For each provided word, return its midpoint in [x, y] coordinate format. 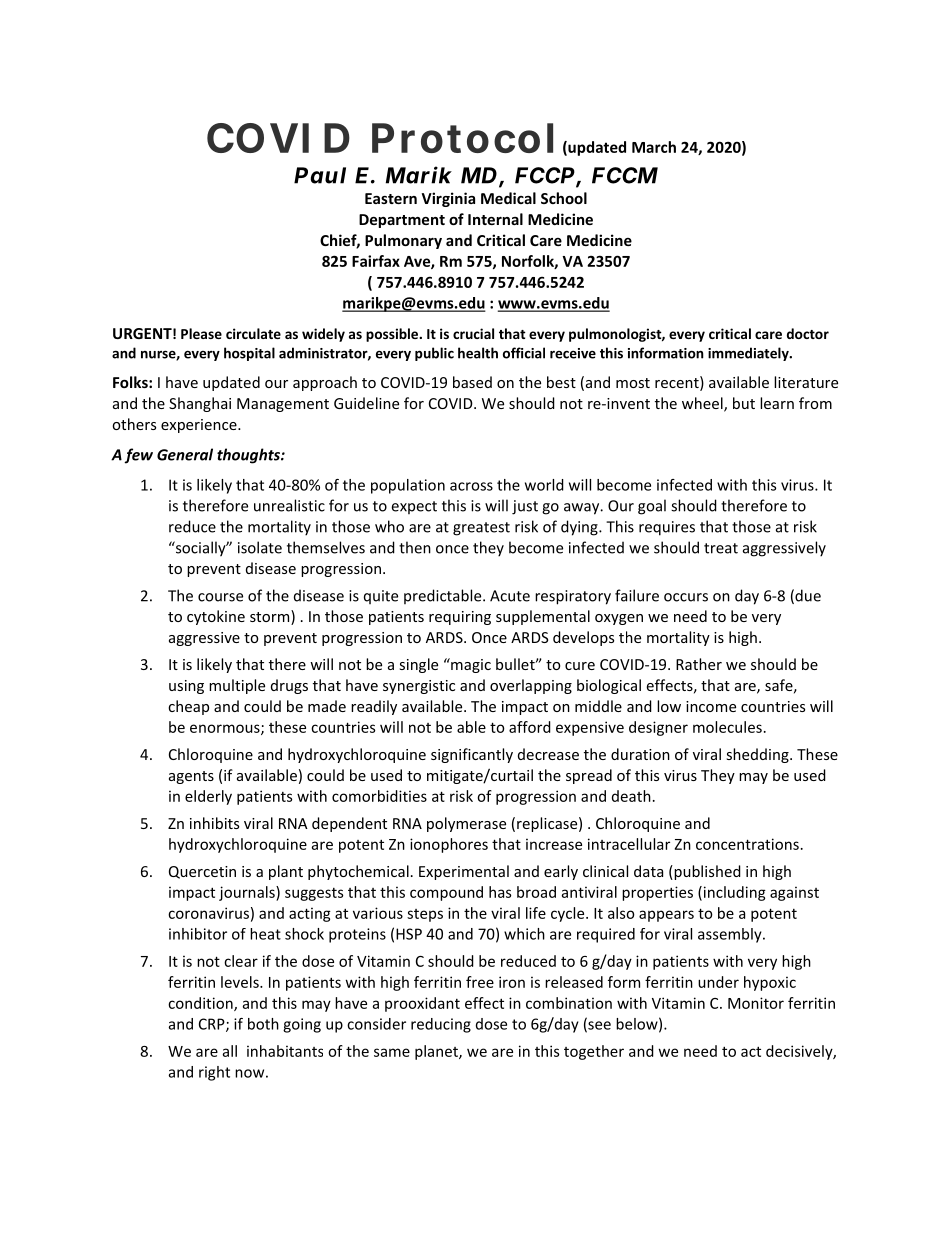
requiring [460, 618]
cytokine [216, 617]
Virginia [448, 199]
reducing [441, 1025]
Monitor [756, 1003]
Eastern [391, 198]
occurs [686, 597]
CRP [213, 1025]
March [654, 147]
